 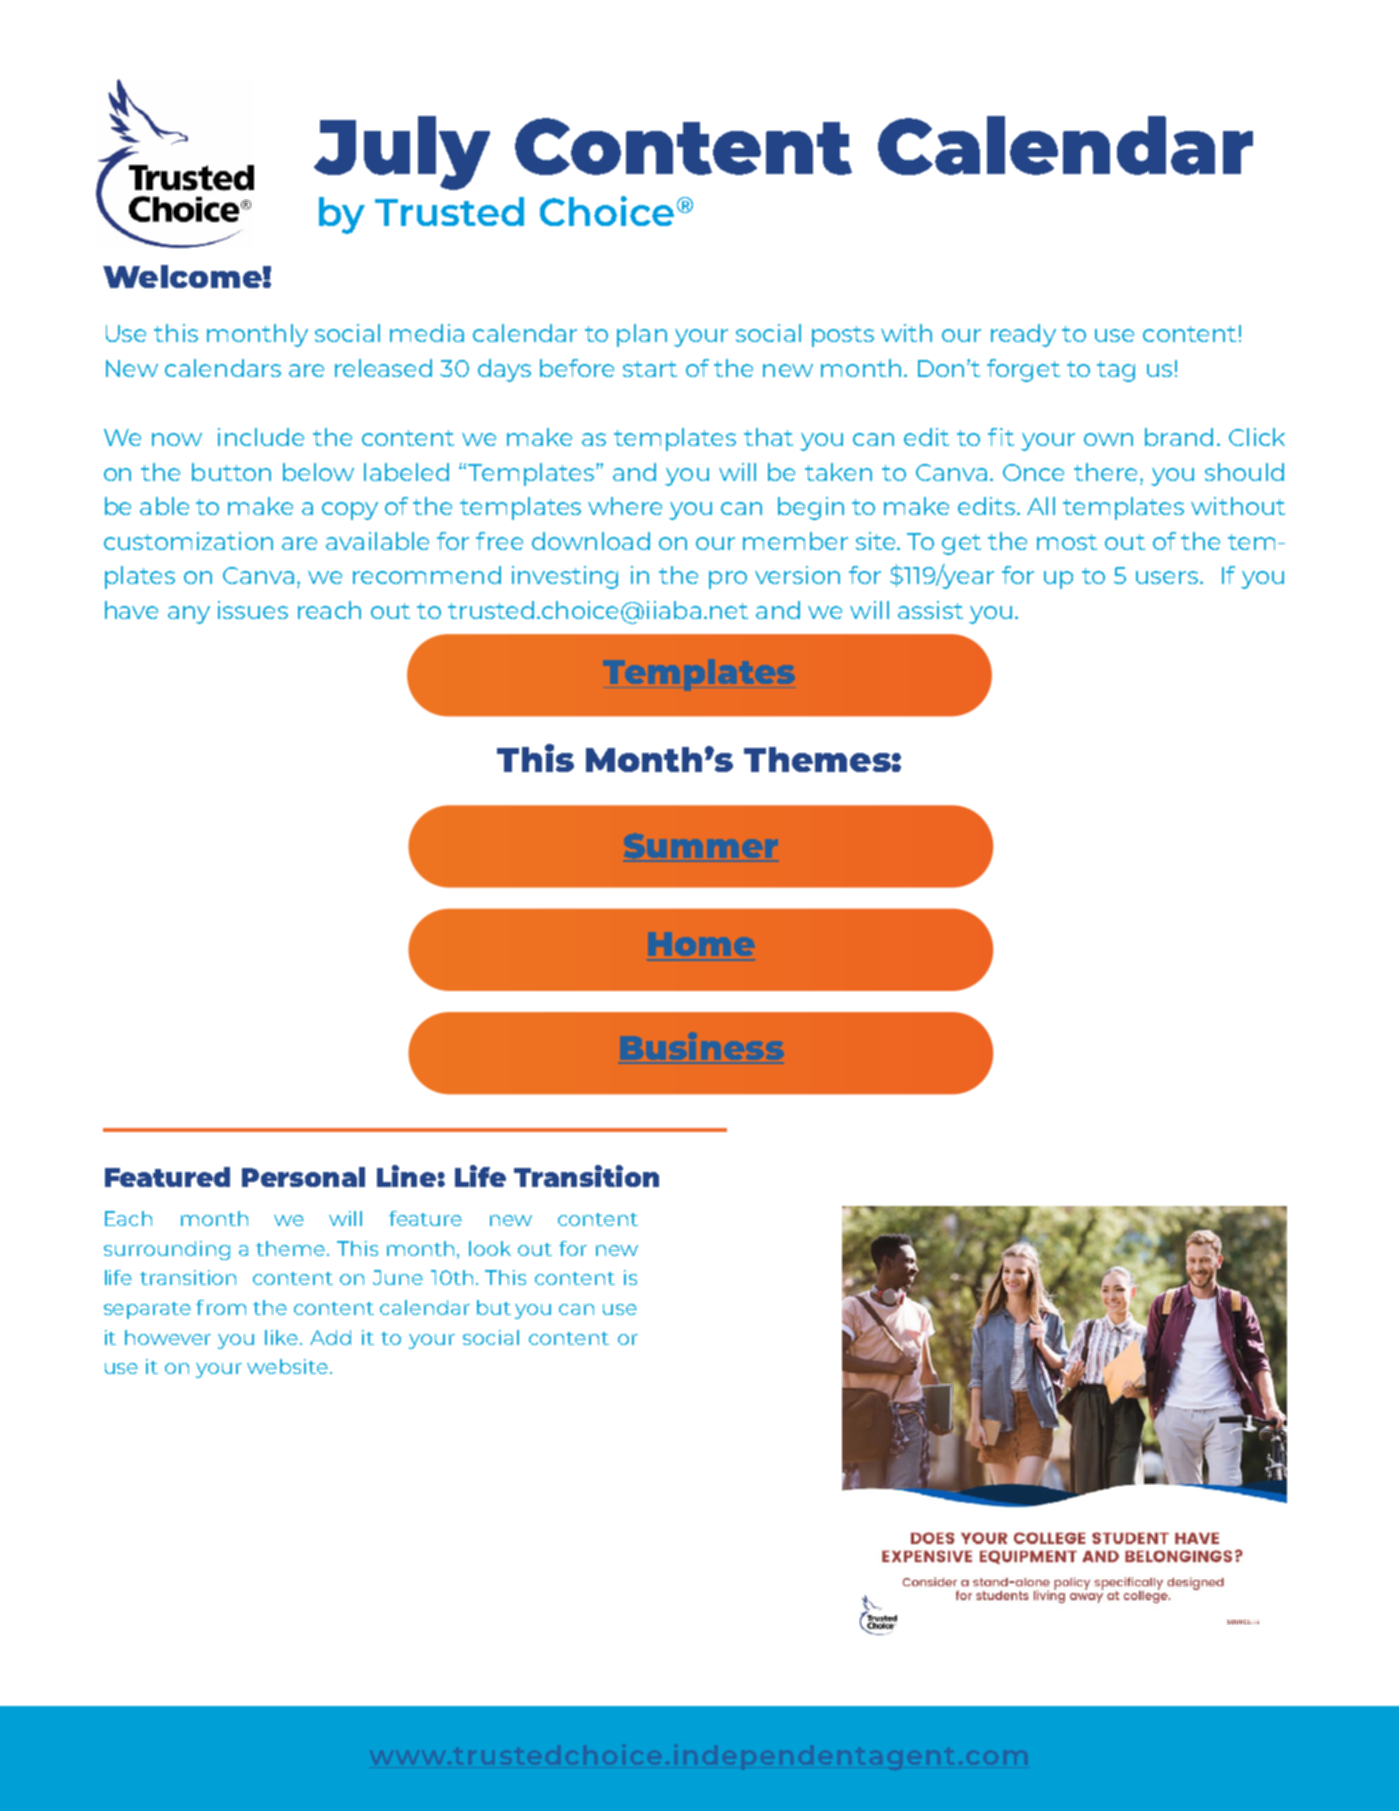 I want to click on plan, so click(x=642, y=335).
